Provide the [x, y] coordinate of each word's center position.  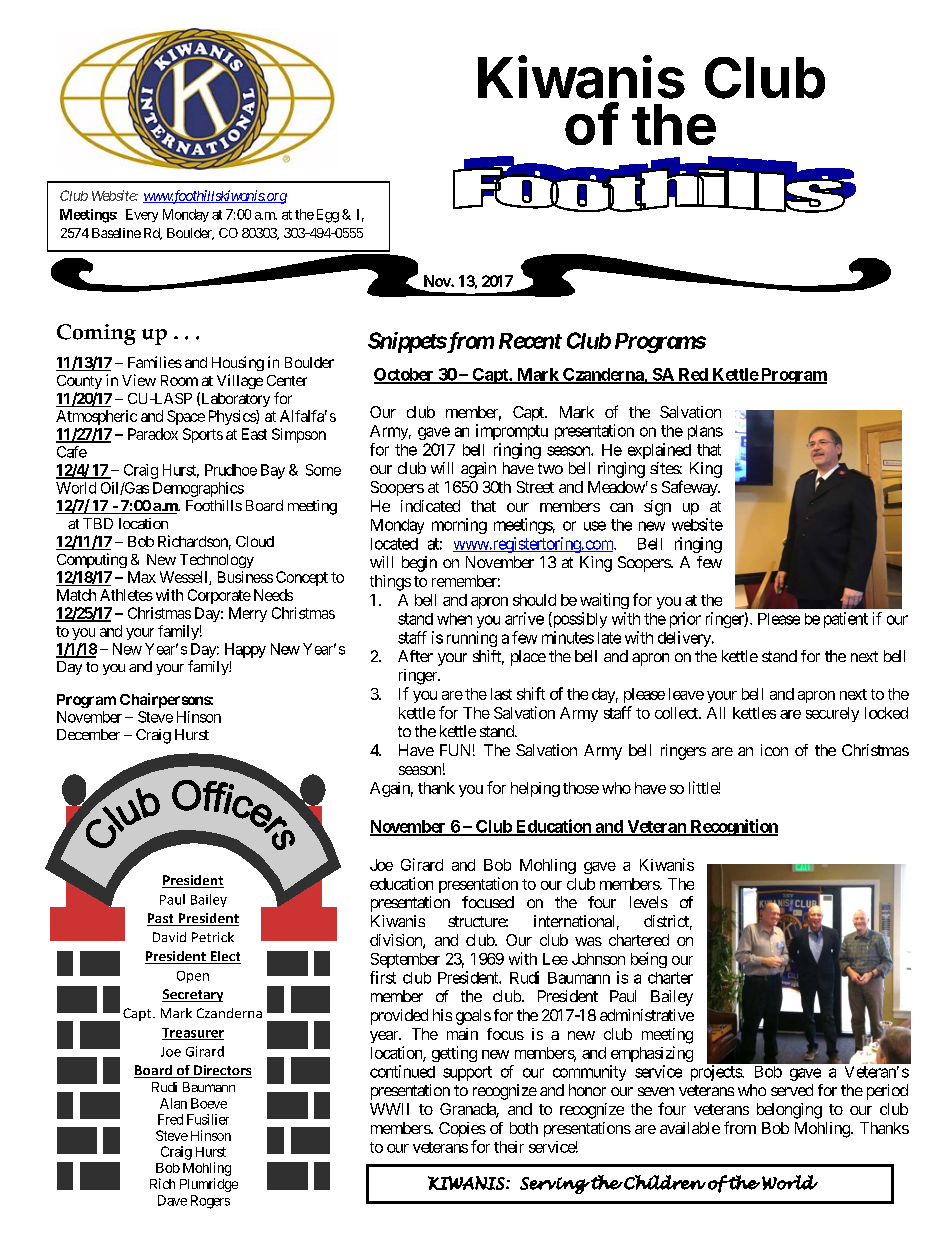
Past [161, 919]
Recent [530, 341]
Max [142, 577]
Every [142, 215]
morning [459, 526]
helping [535, 789]
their [509, 1147]
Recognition [733, 827]
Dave [172, 1200]
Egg [328, 216]
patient [846, 620]
